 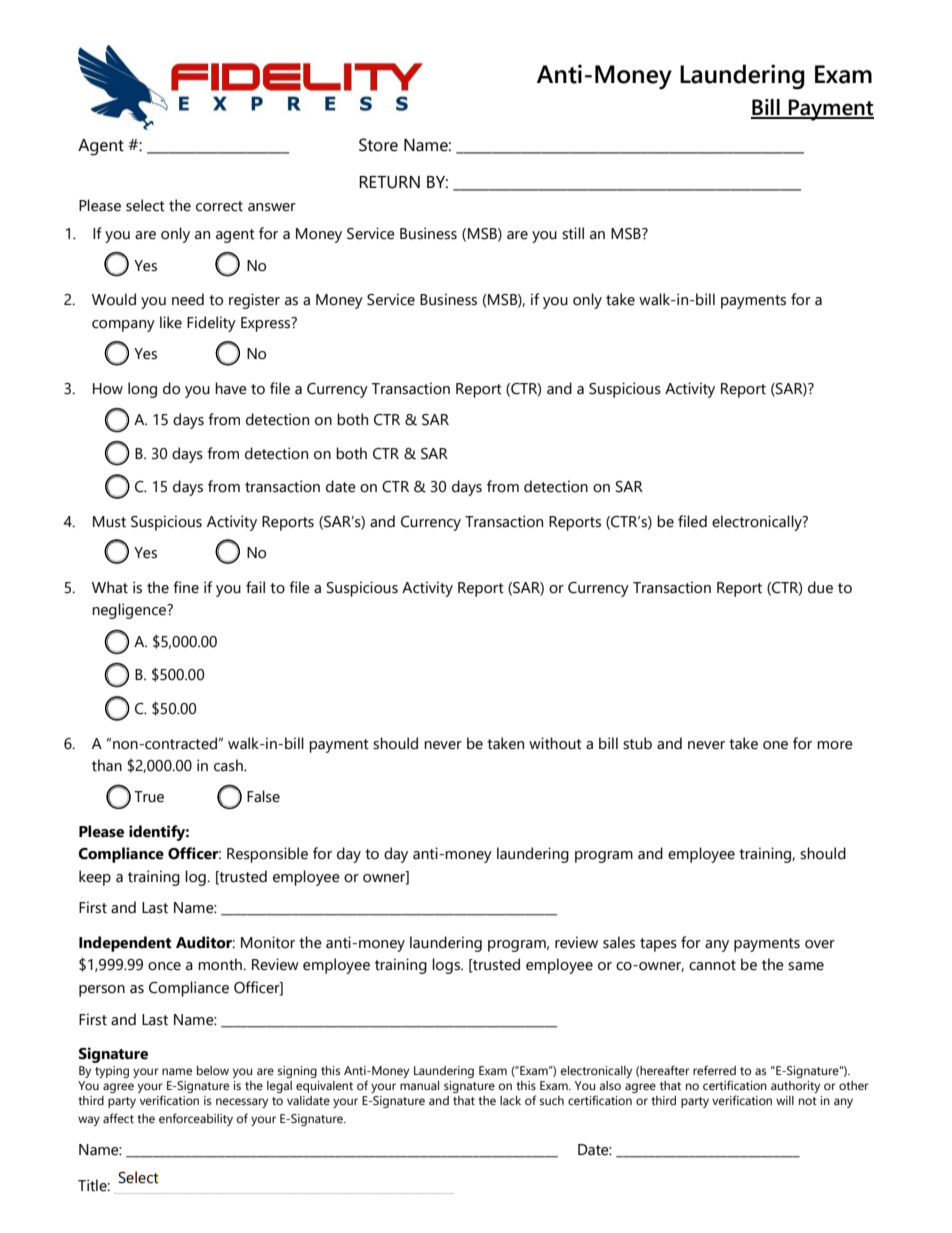 What do you see at coordinates (820, 587) in the screenshot?
I see `due` at bounding box center [820, 587].
